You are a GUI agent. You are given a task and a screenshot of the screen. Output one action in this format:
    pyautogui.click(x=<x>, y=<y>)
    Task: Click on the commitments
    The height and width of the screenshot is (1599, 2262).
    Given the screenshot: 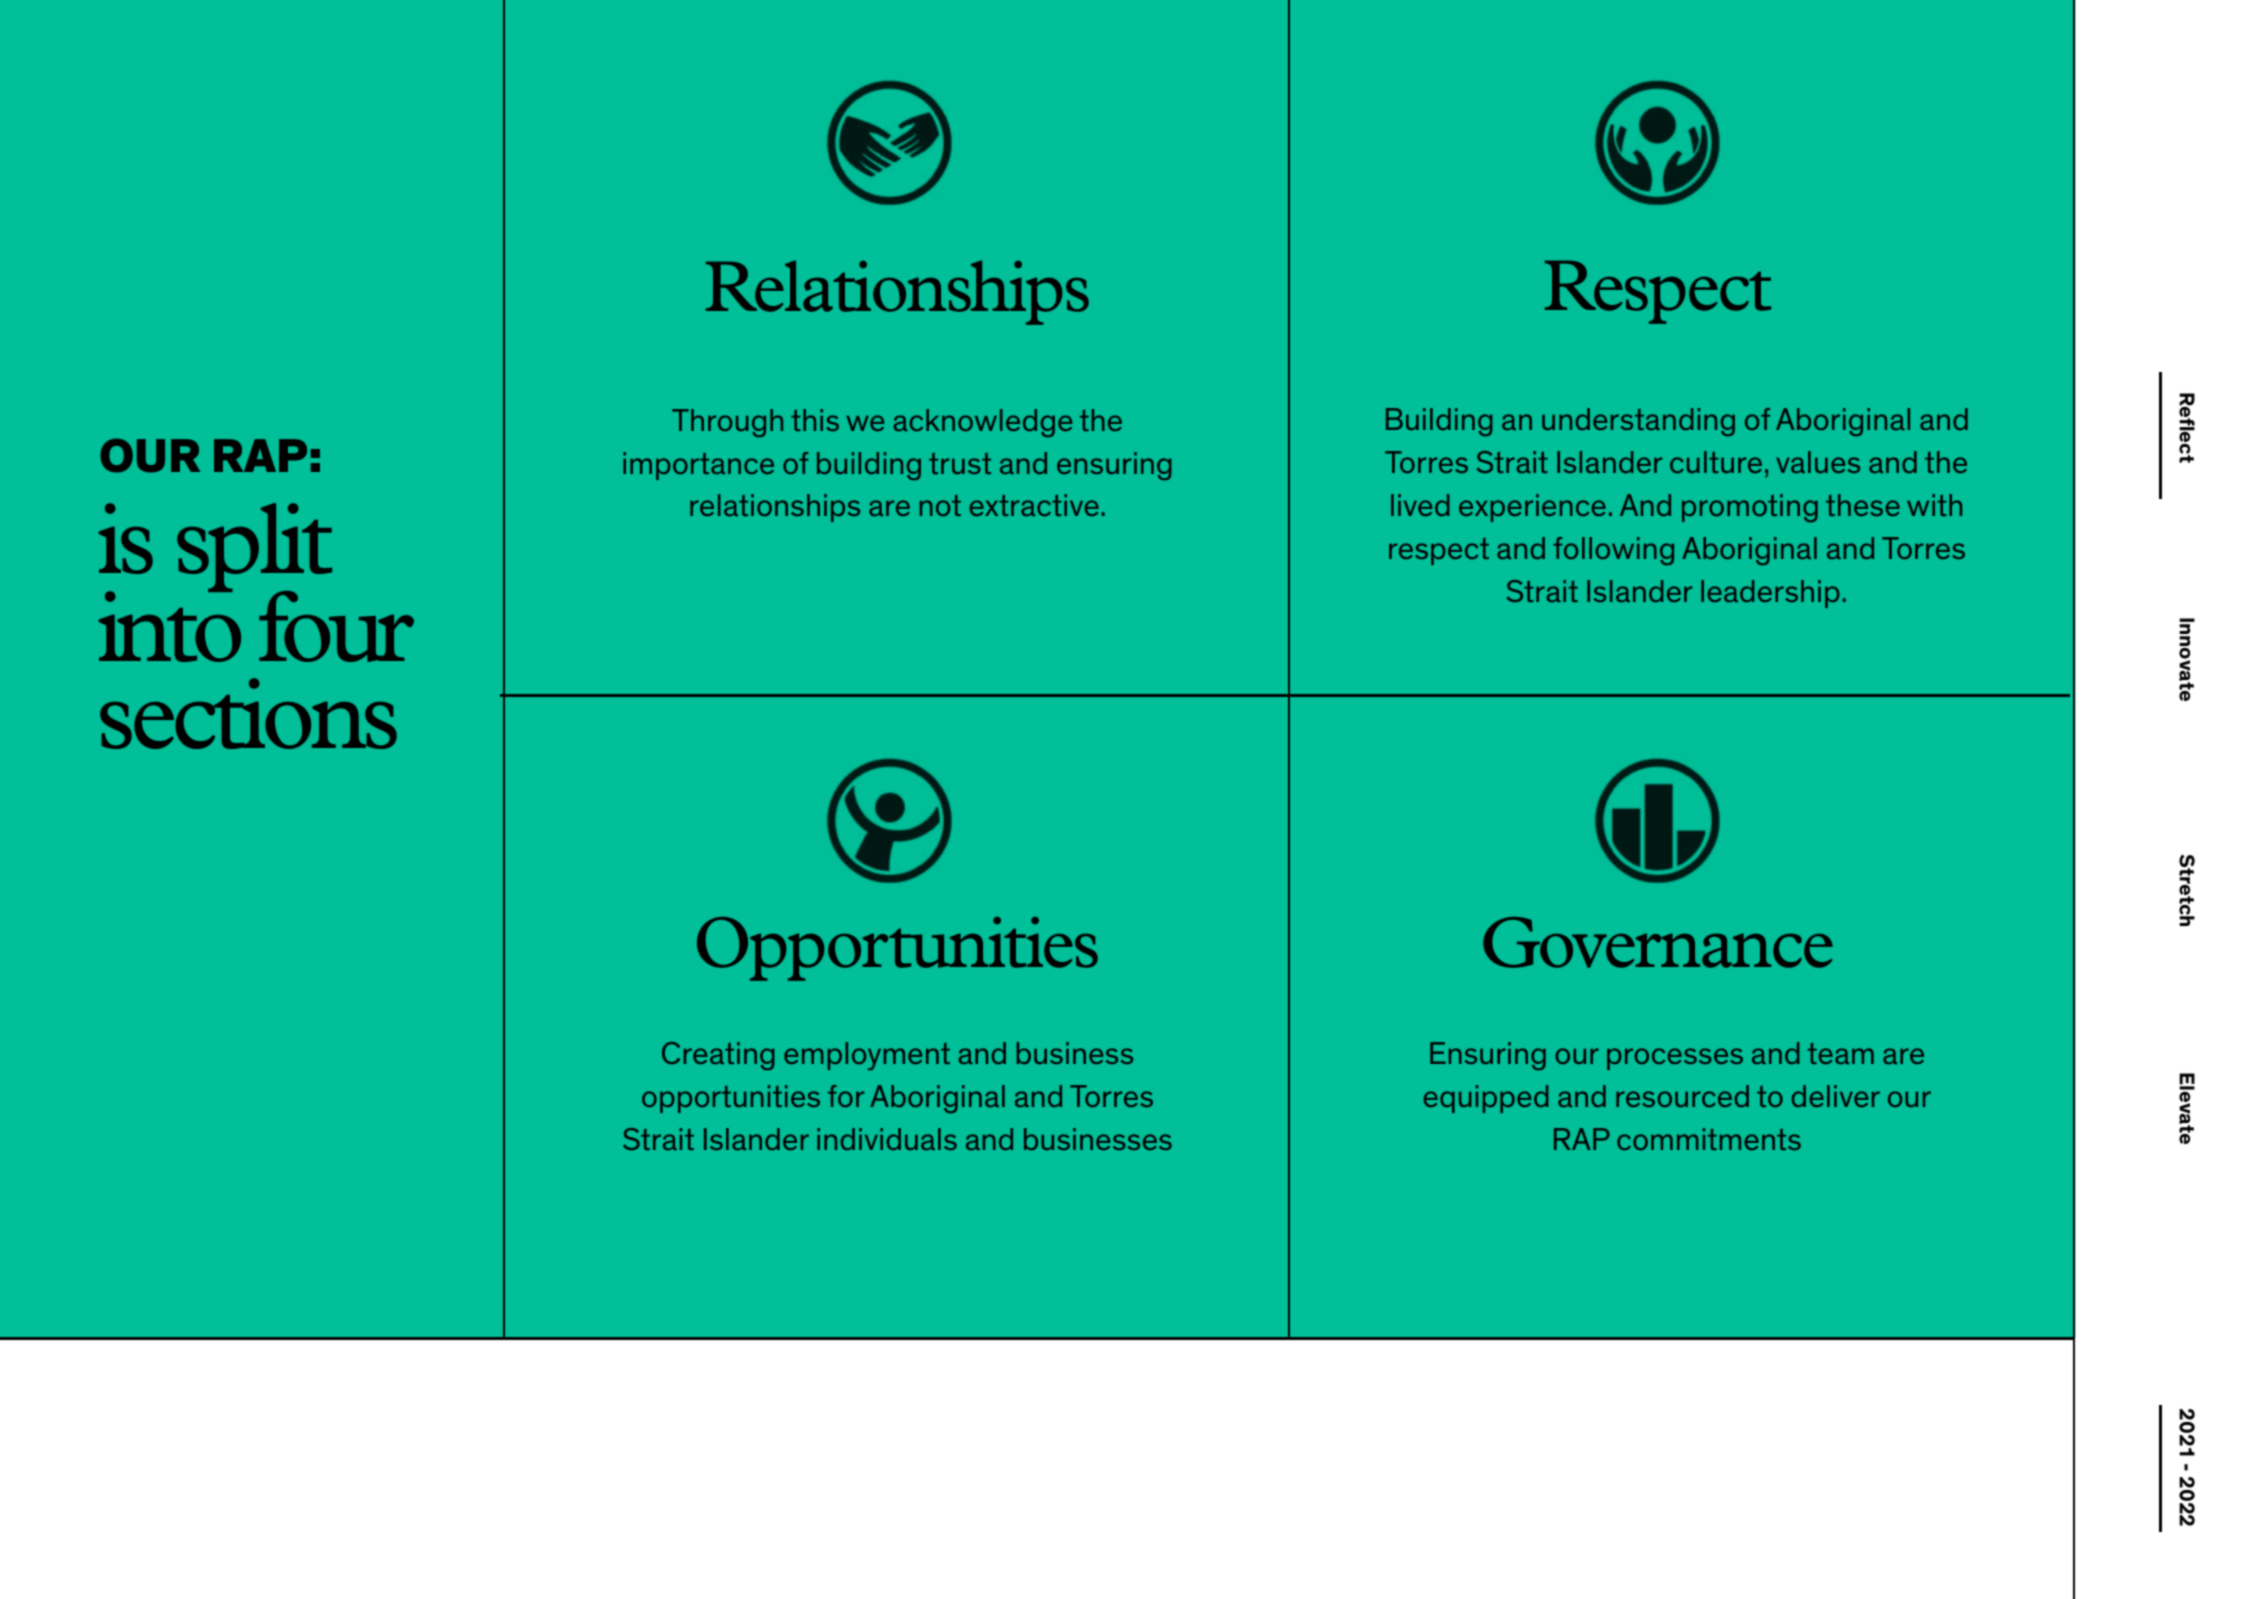 What is the action you would take?
    pyautogui.click(x=1709, y=1139)
